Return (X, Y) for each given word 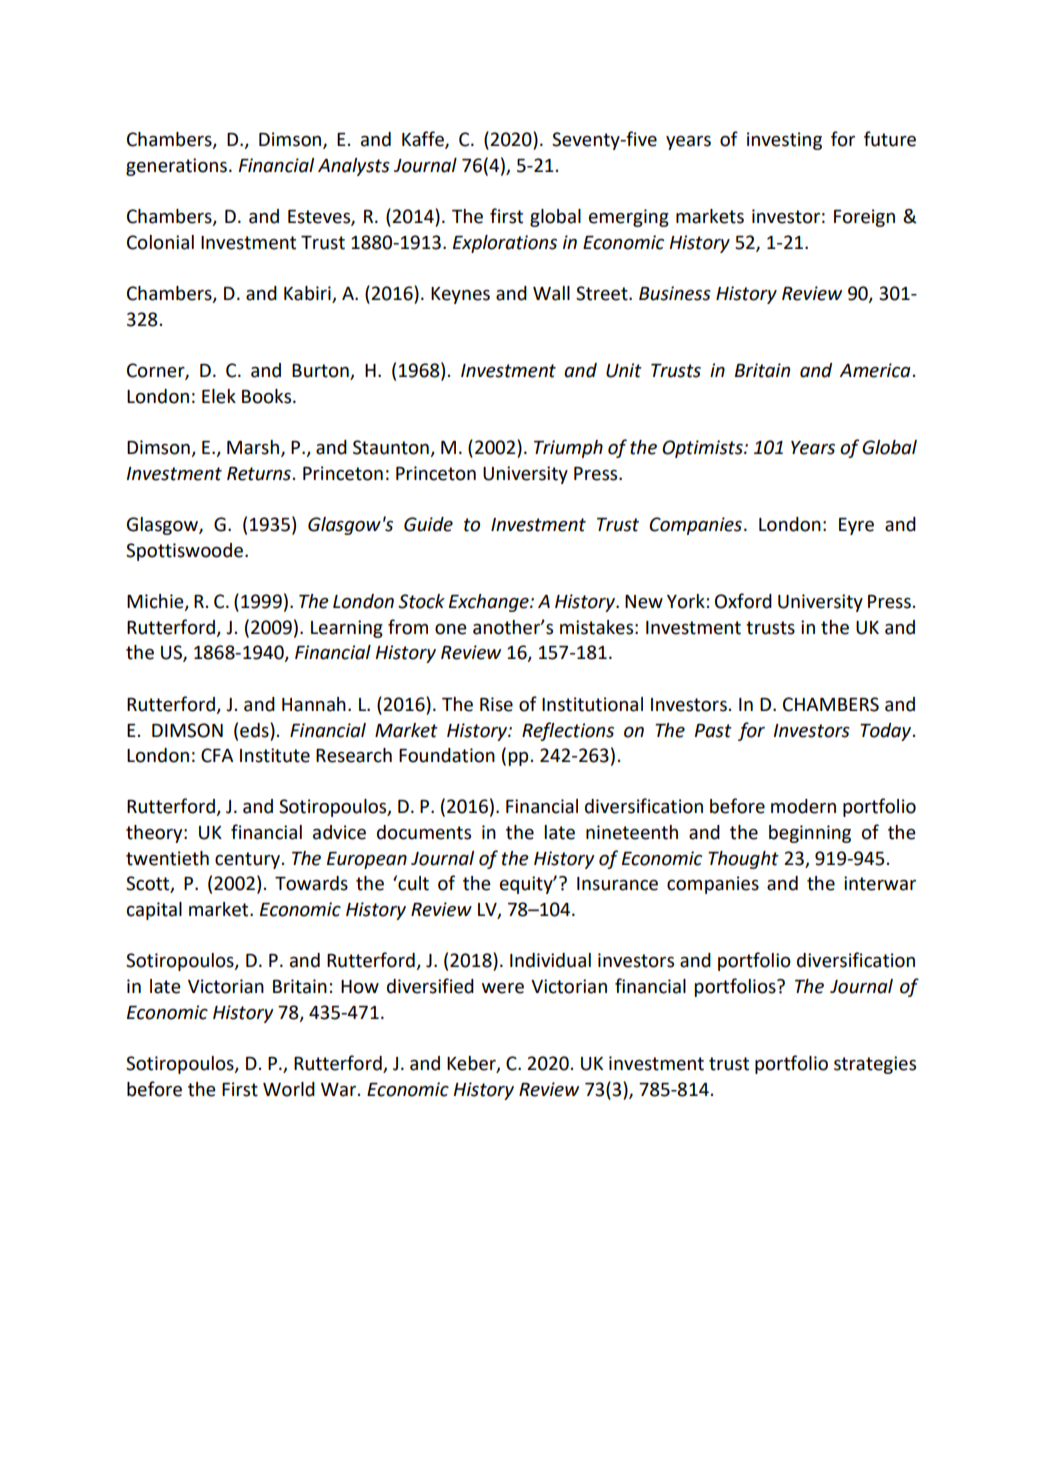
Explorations (505, 244)
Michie (156, 602)
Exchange (490, 603)
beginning (810, 834)
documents (424, 832)
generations (178, 167)
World (289, 1089)
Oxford (743, 601)
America (875, 370)
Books (268, 396)
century (247, 860)
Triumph (568, 449)
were (503, 988)
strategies (875, 1065)
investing (784, 141)
